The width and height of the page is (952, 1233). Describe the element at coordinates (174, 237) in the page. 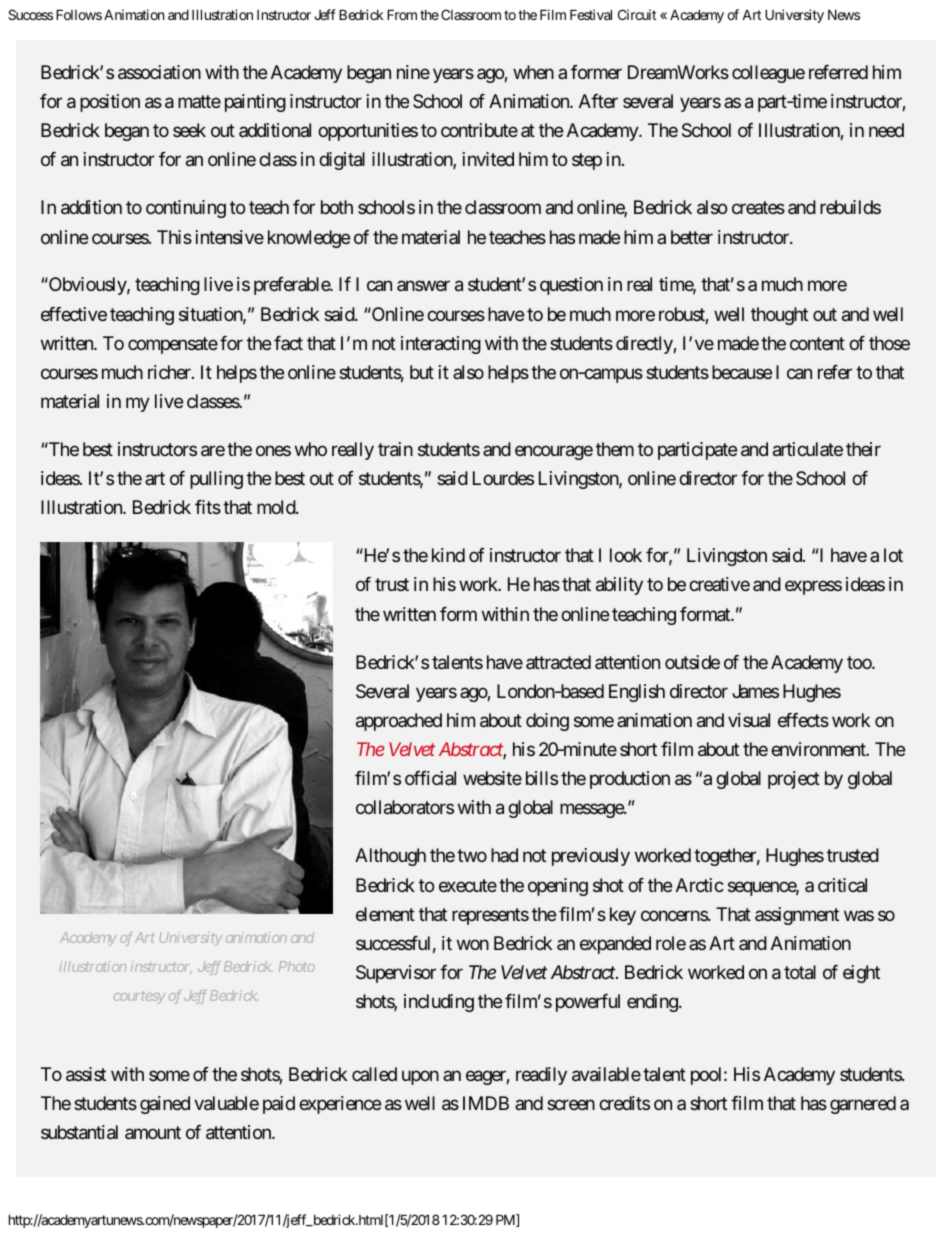

I see `This` at that location.
